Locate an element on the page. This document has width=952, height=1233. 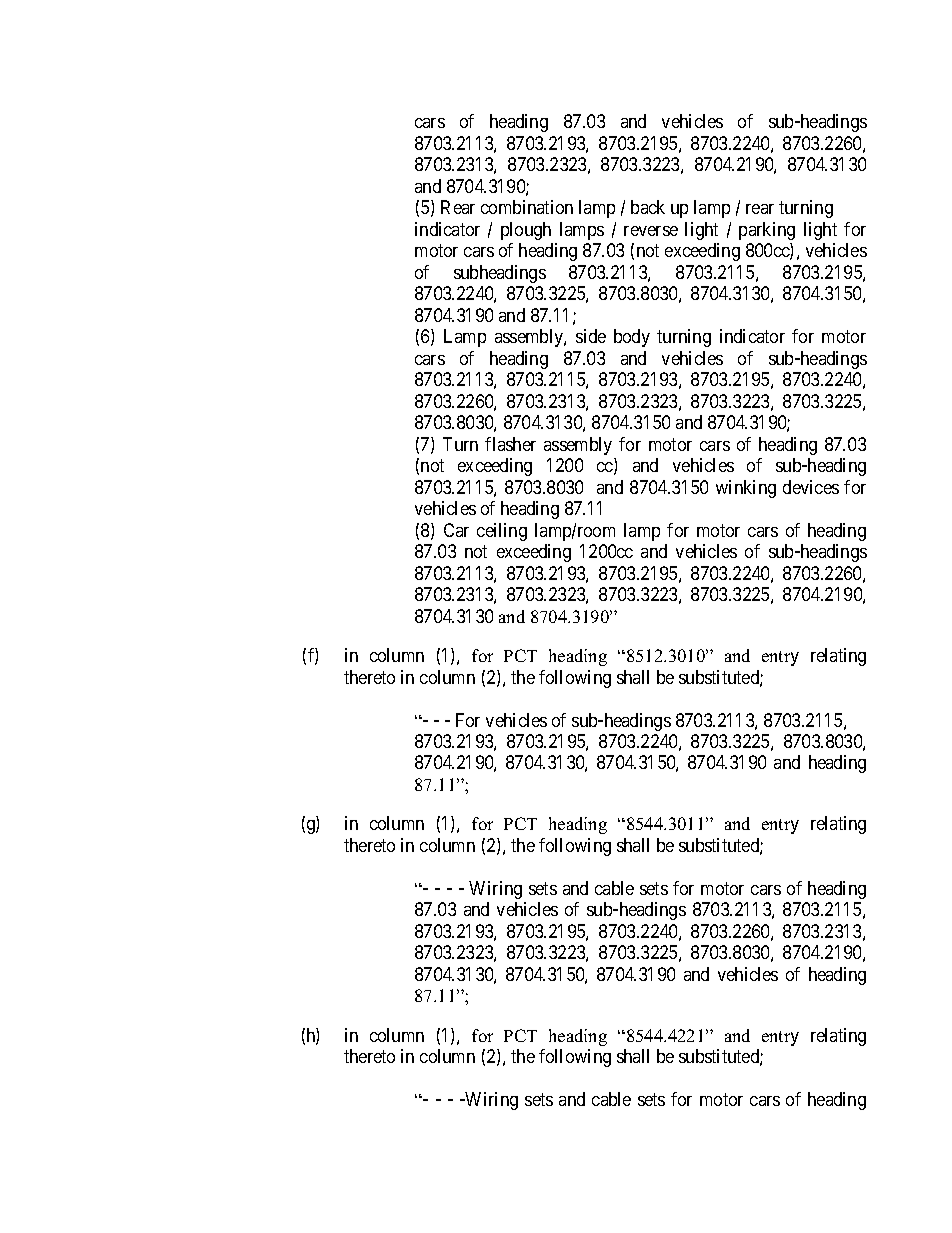
body is located at coordinates (632, 338).
